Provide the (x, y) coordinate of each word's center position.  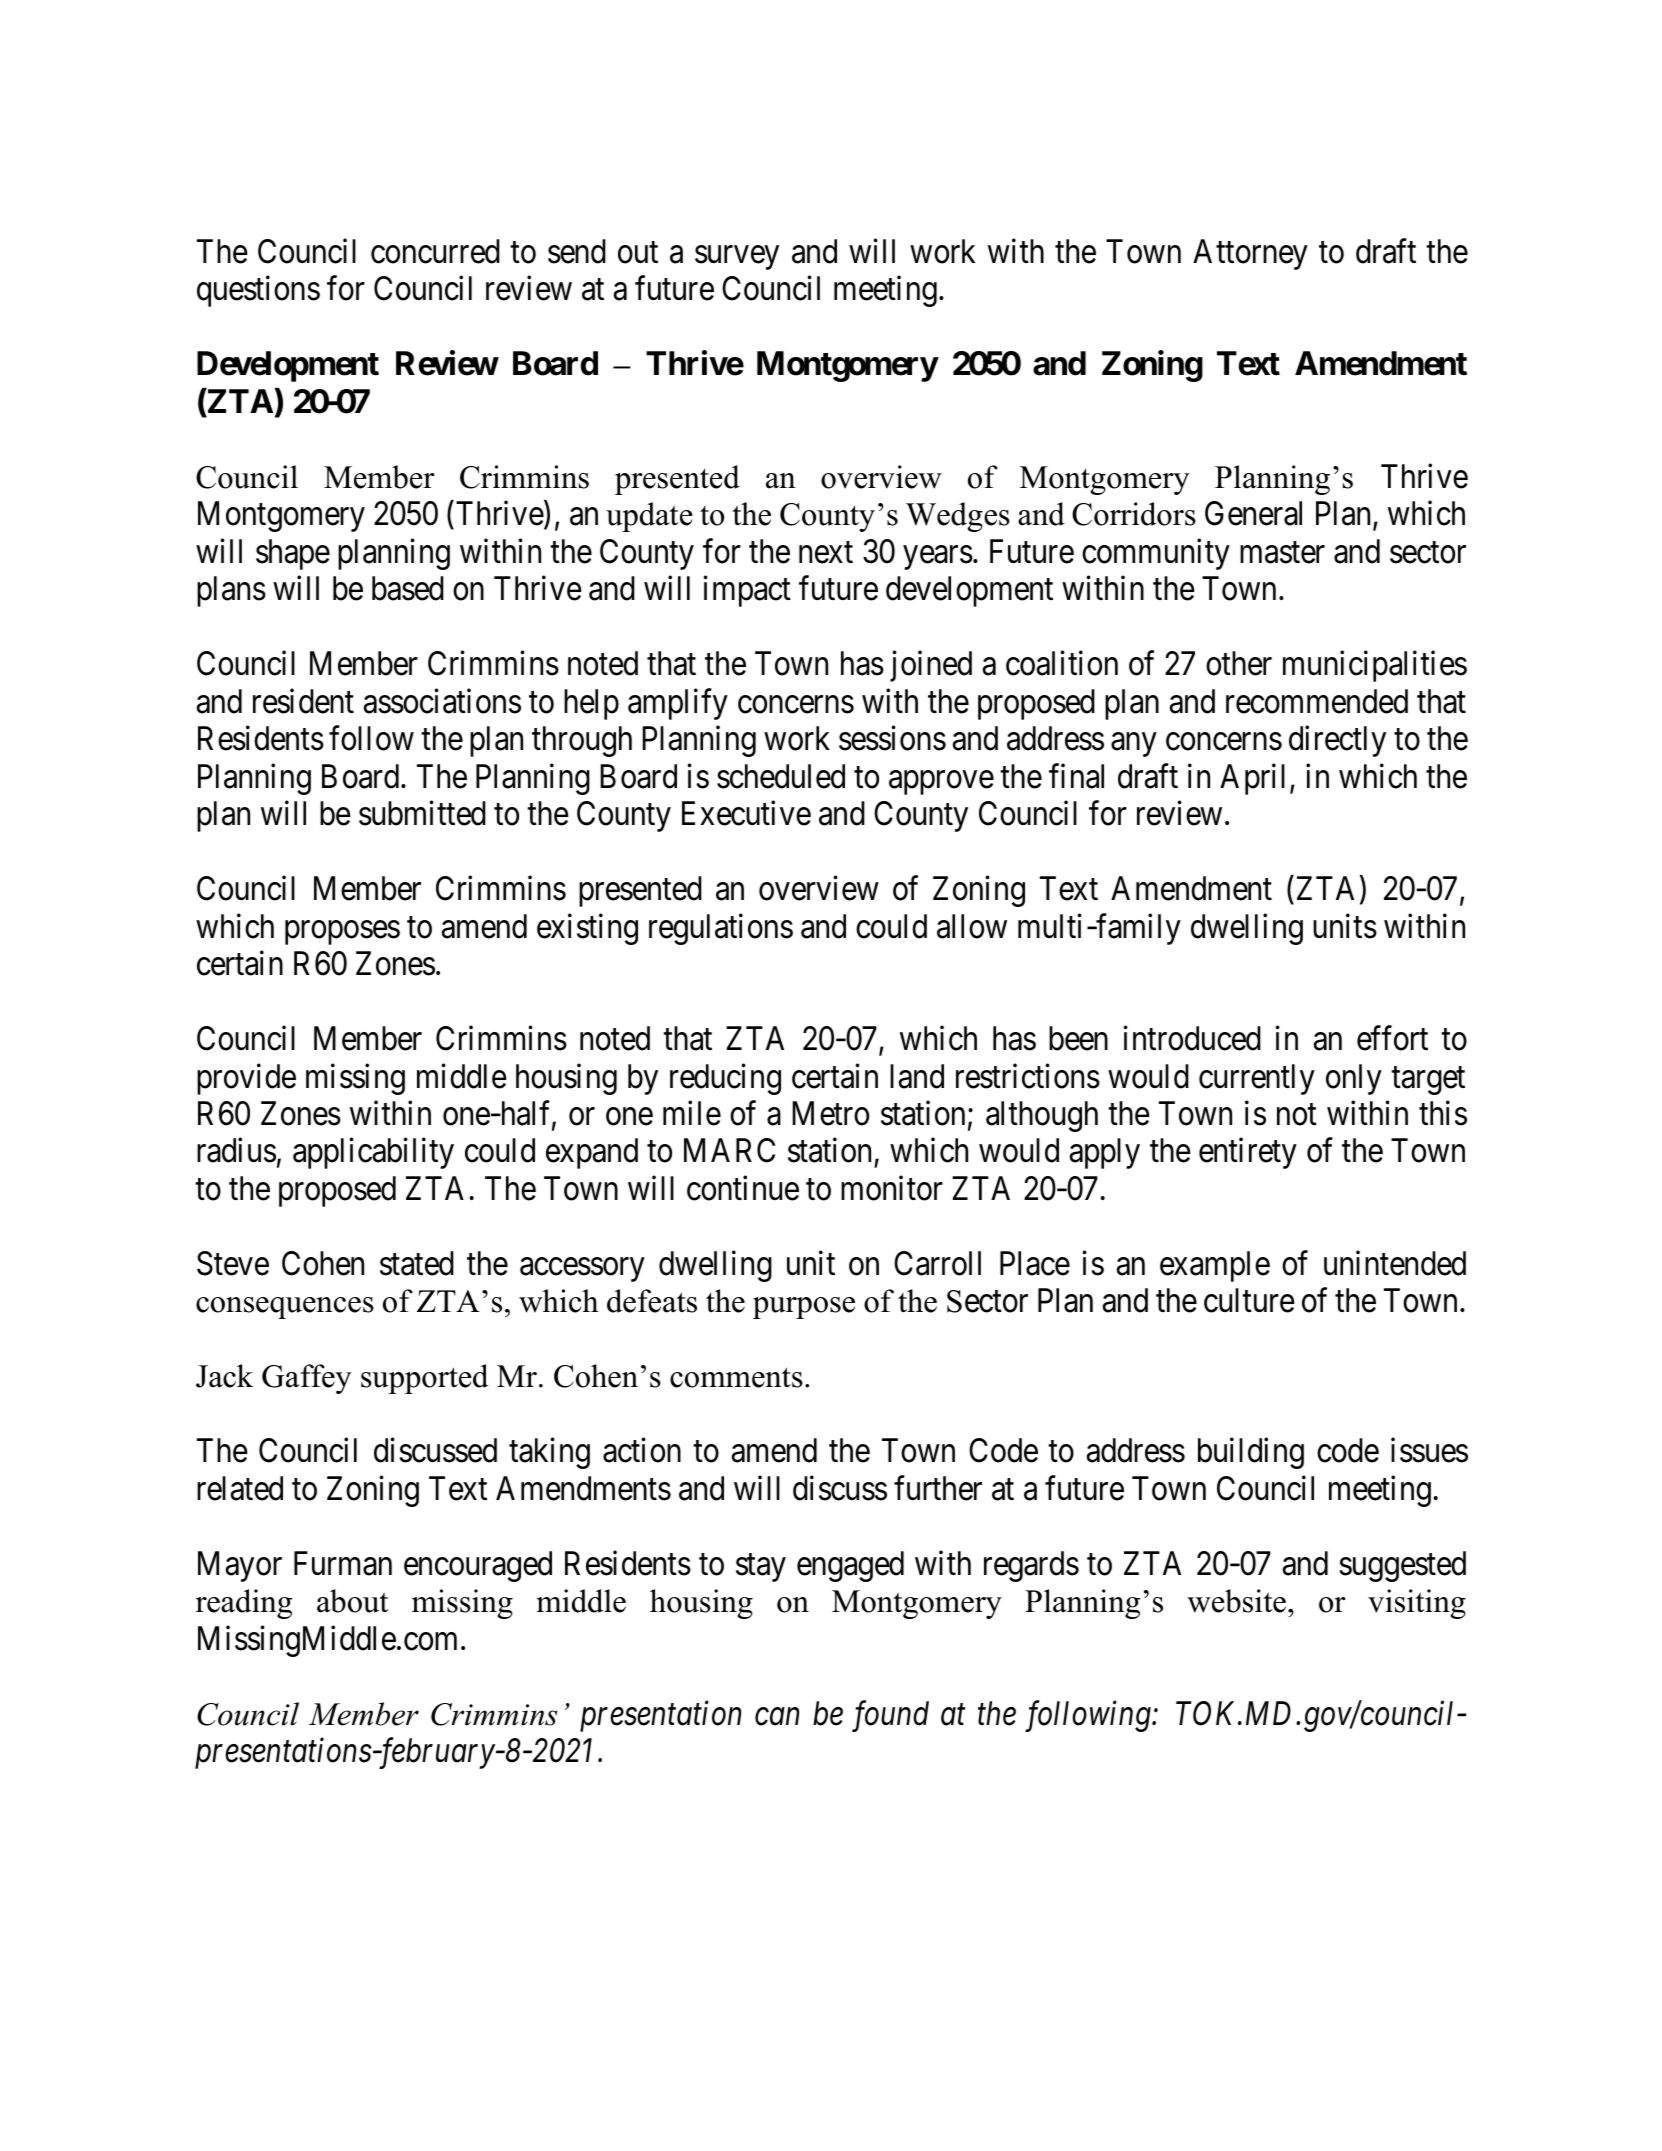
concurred (435, 251)
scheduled (781, 776)
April (1252, 779)
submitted (422, 813)
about (352, 1601)
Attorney (1250, 254)
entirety (1248, 1153)
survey (737, 258)
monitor (892, 1188)
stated (417, 1263)
